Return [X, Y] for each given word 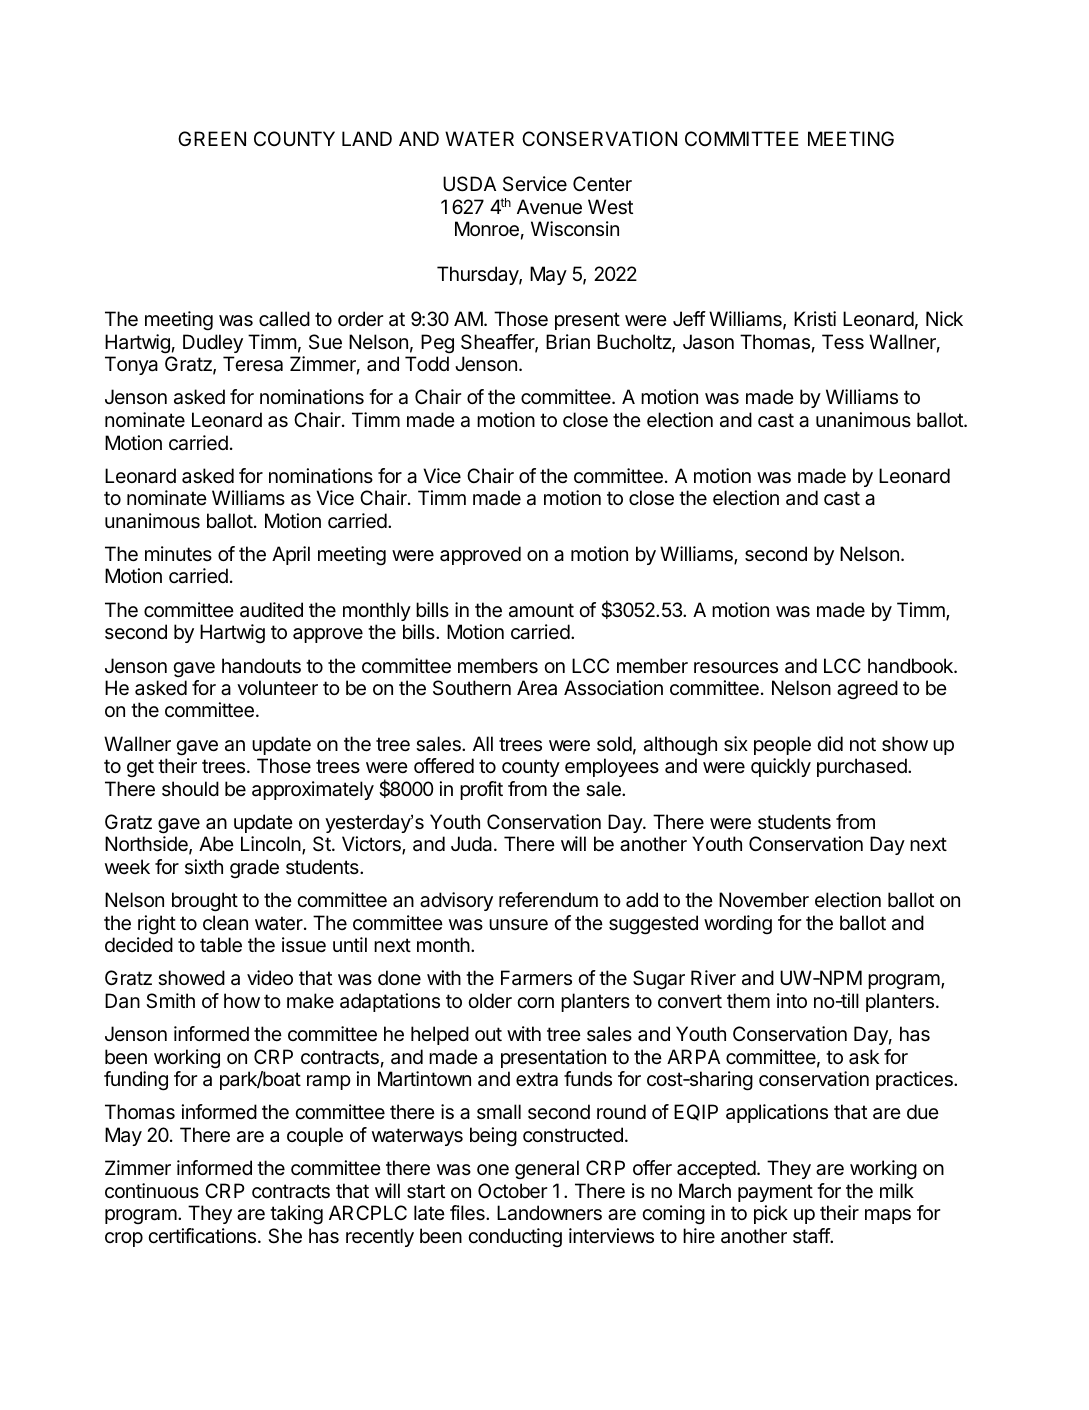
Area [537, 688]
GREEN [212, 138]
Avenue [549, 207]
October [512, 1191]
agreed [867, 689]
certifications [202, 1235]
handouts [261, 666]
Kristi [815, 318]
